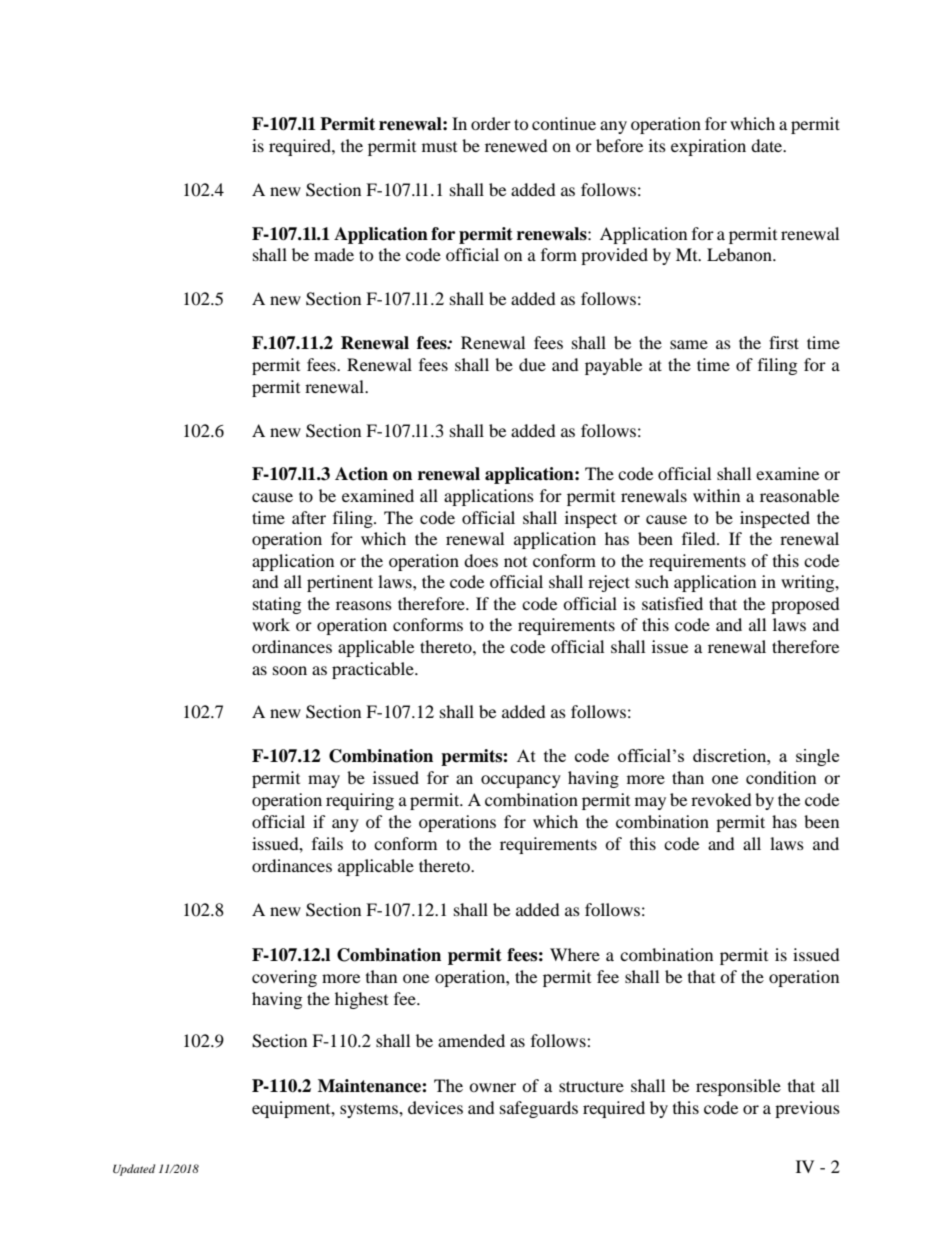  Describe the element at coordinates (516, 145) in the screenshot. I see `renewed` at that location.
